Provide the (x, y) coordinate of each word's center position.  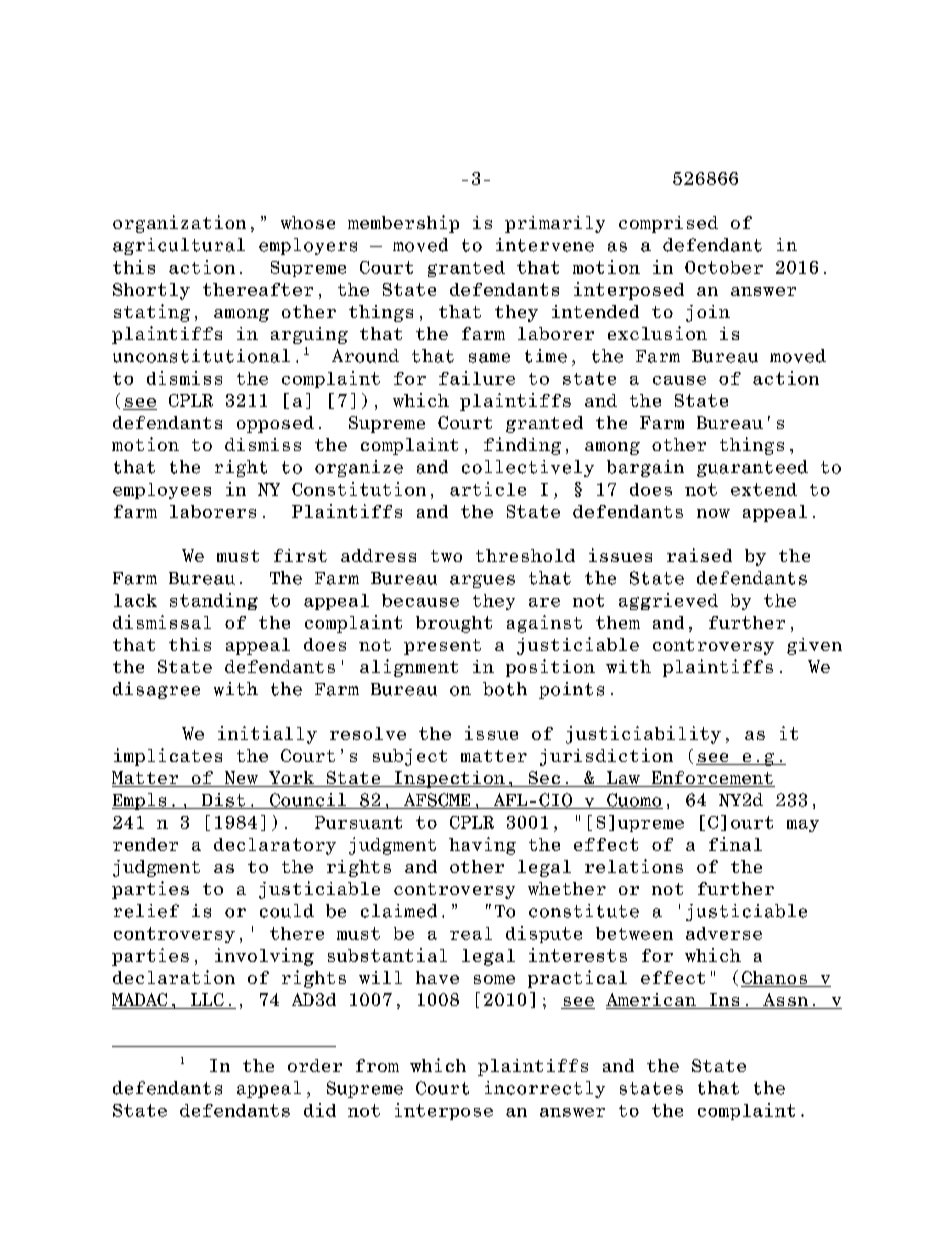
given (814, 646)
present (442, 647)
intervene (545, 245)
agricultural (179, 246)
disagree (156, 690)
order (315, 1065)
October (724, 267)
